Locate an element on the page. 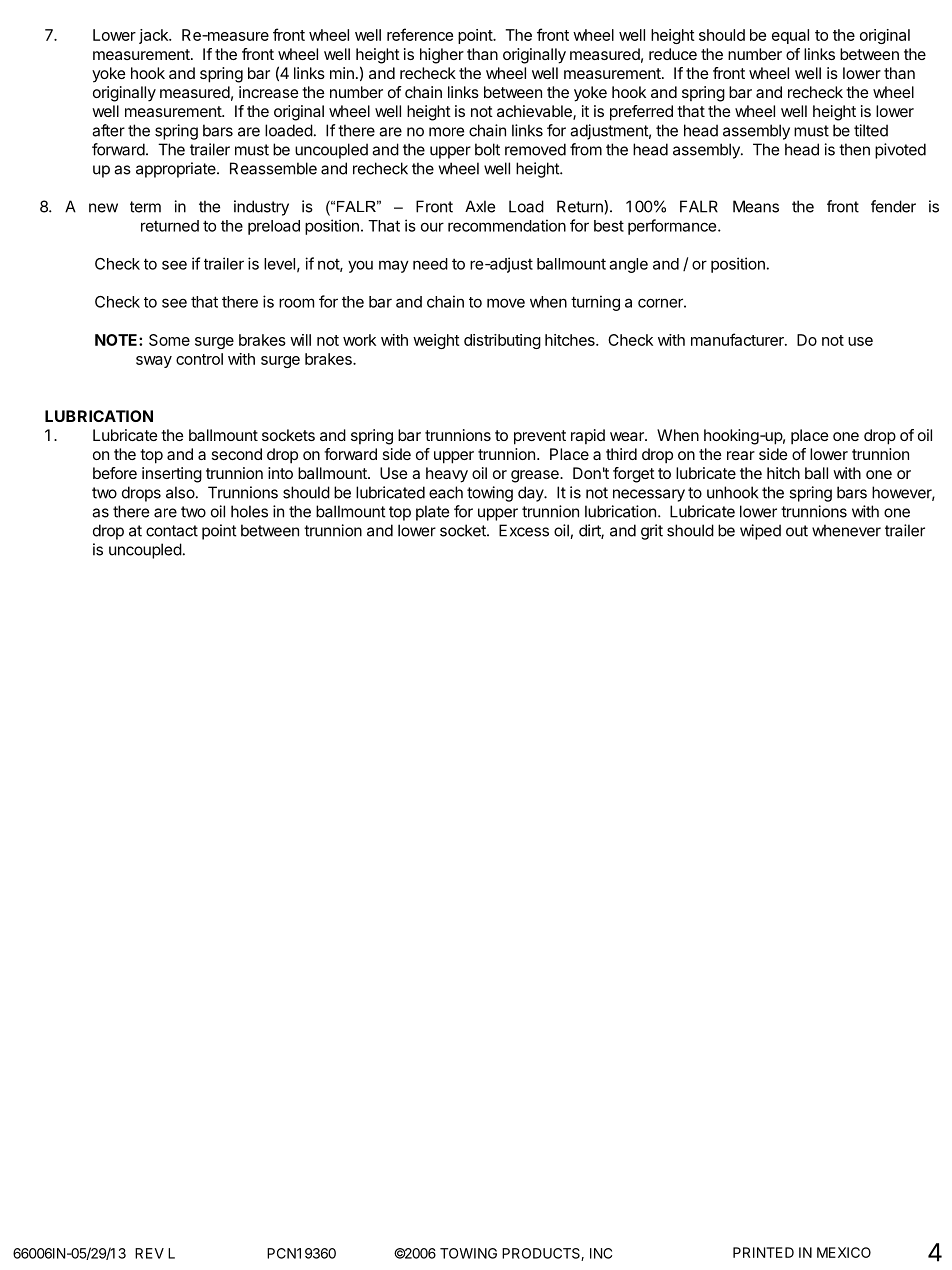 The width and height of the page is (952, 1270). Excess is located at coordinates (524, 530).
